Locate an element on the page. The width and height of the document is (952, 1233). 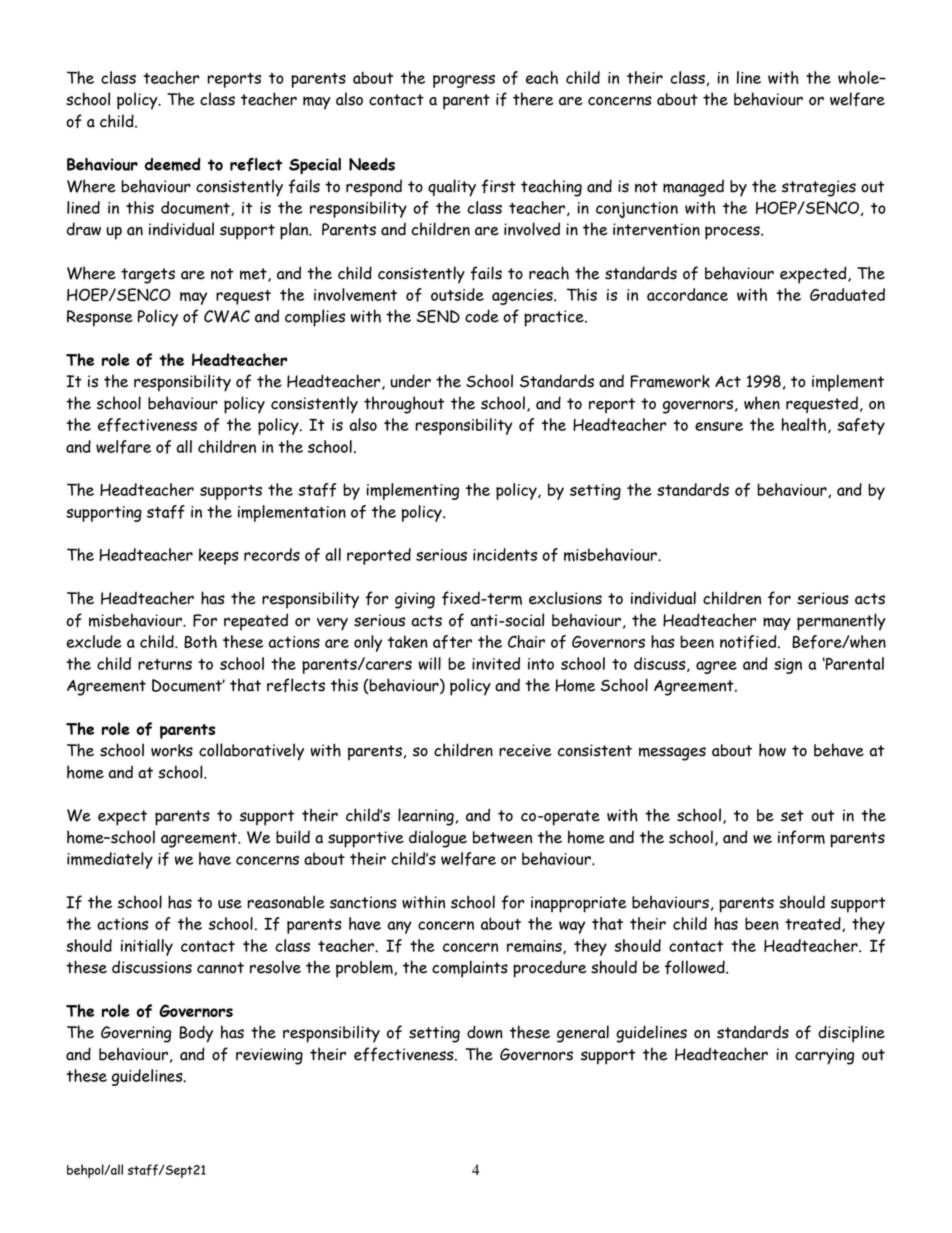
strategies is located at coordinates (819, 188).
